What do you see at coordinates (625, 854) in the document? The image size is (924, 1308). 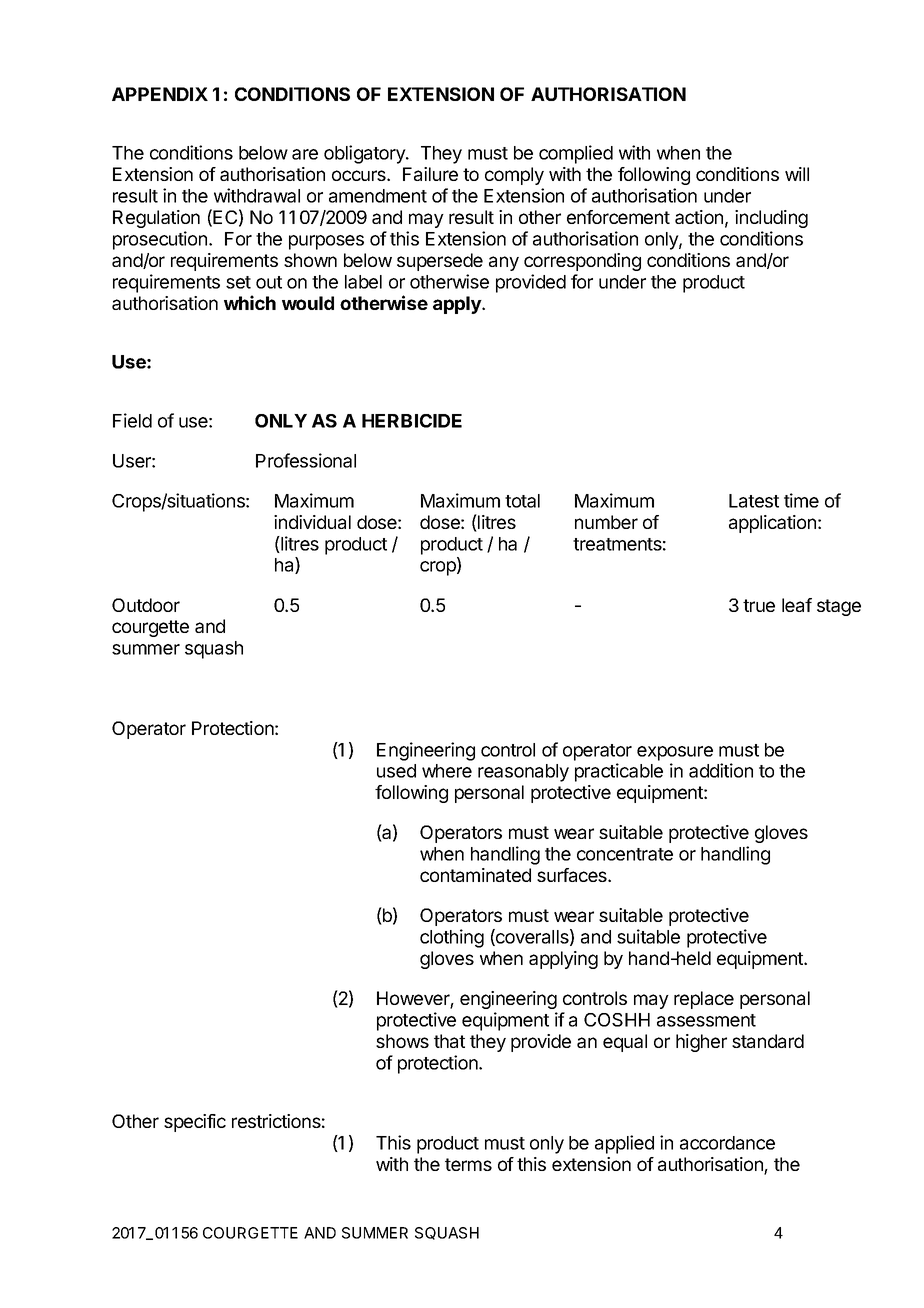 I see `concentrate` at bounding box center [625, 854].
